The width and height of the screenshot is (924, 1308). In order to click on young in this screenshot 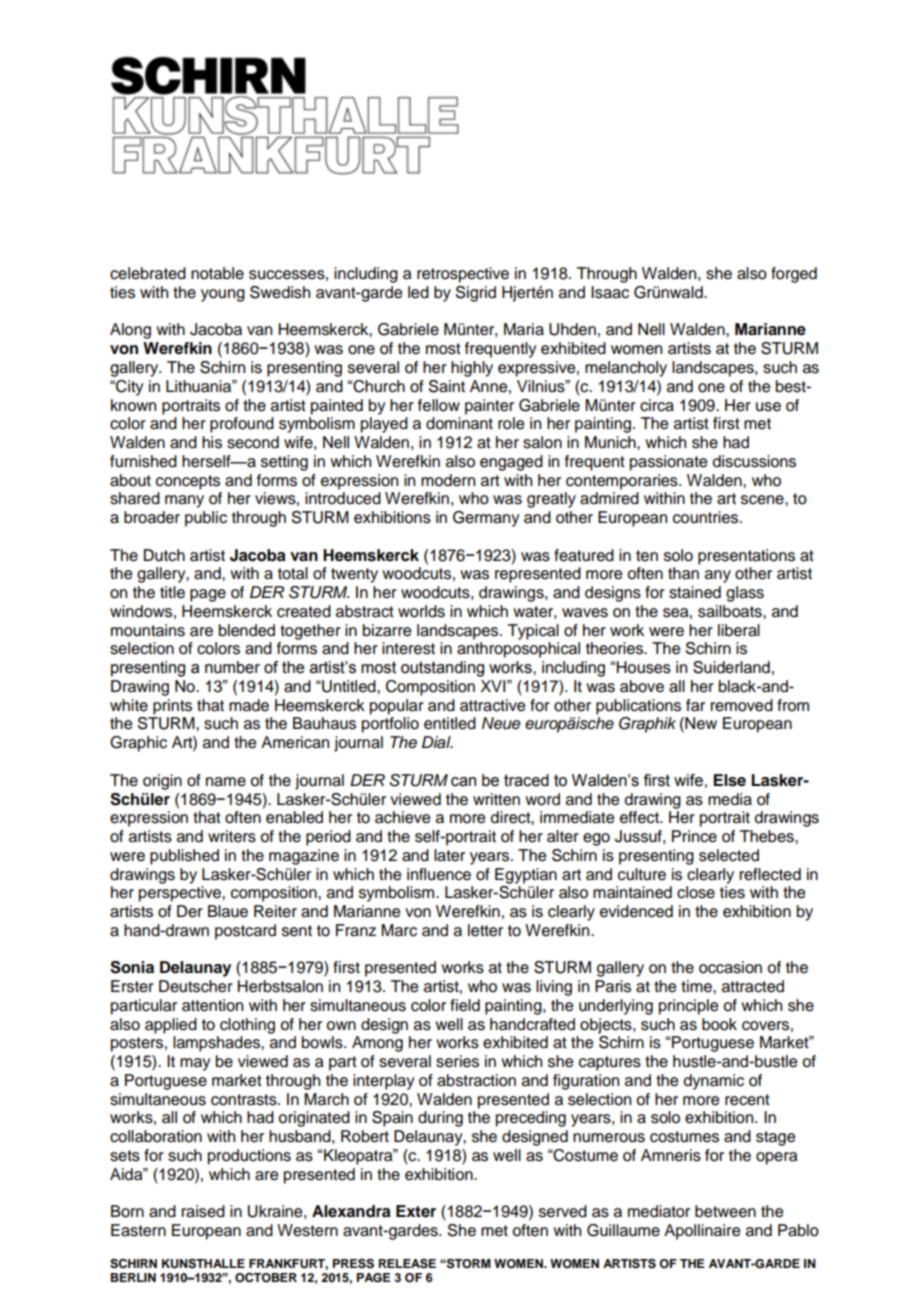, I will do `click(223, 295)`.
